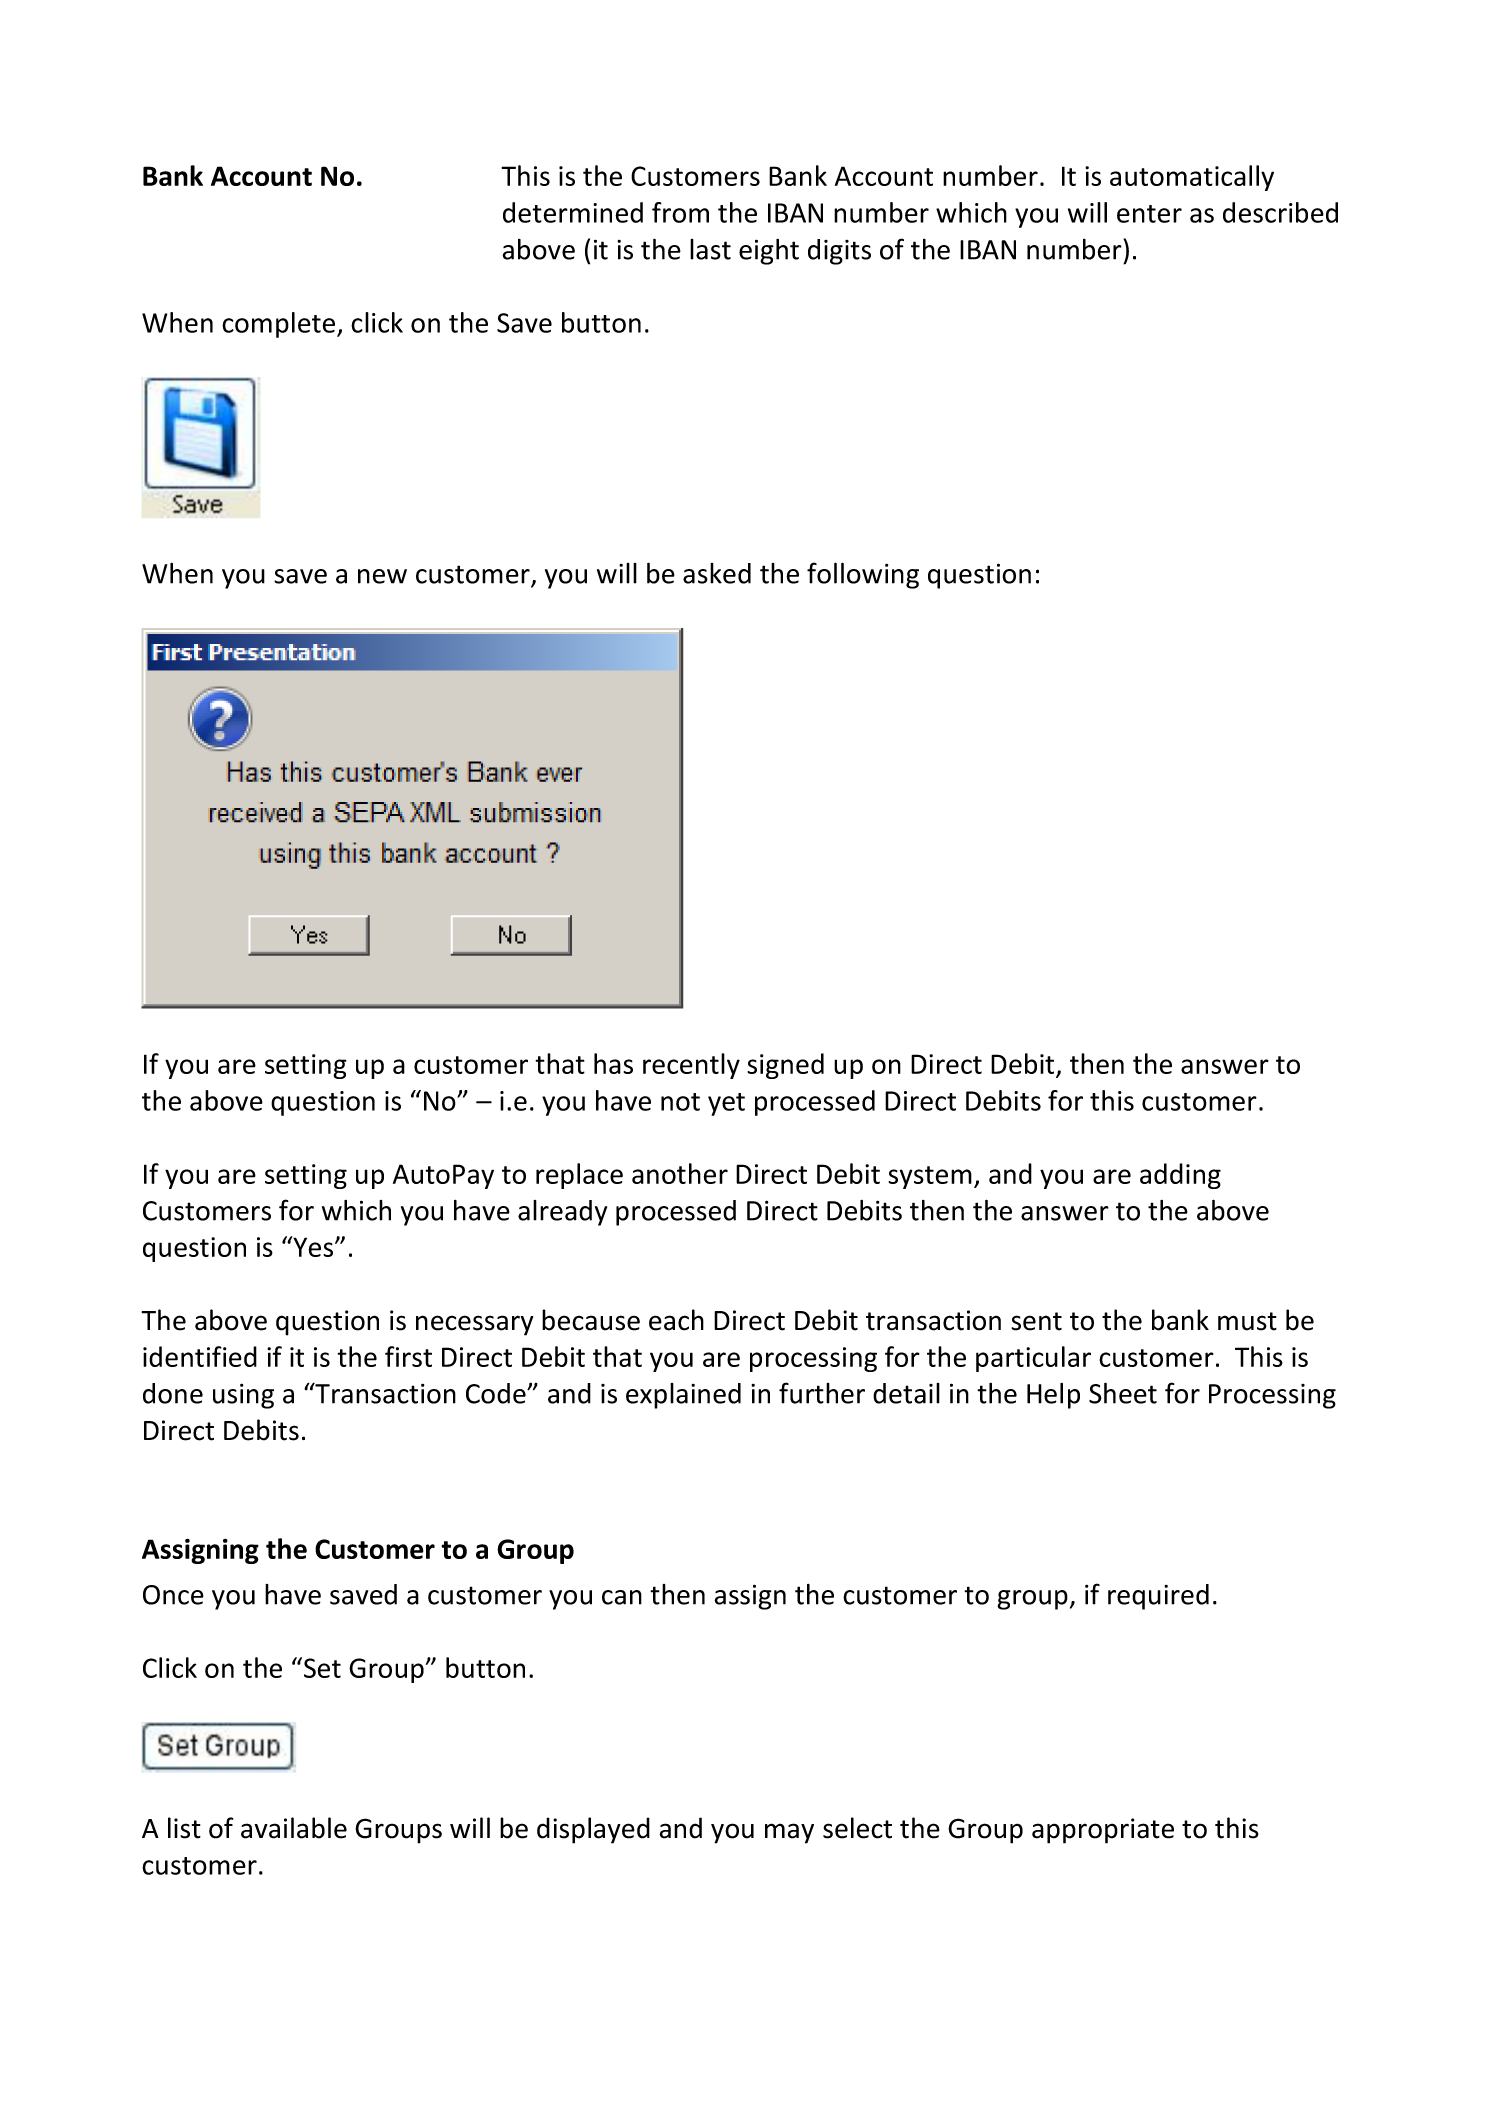 Image resolution: width=1488 pixels, height=2104 pixels. Describe the element at coordinates (1103, 1831) in the screenshot. I see `appropriate` at that location.
